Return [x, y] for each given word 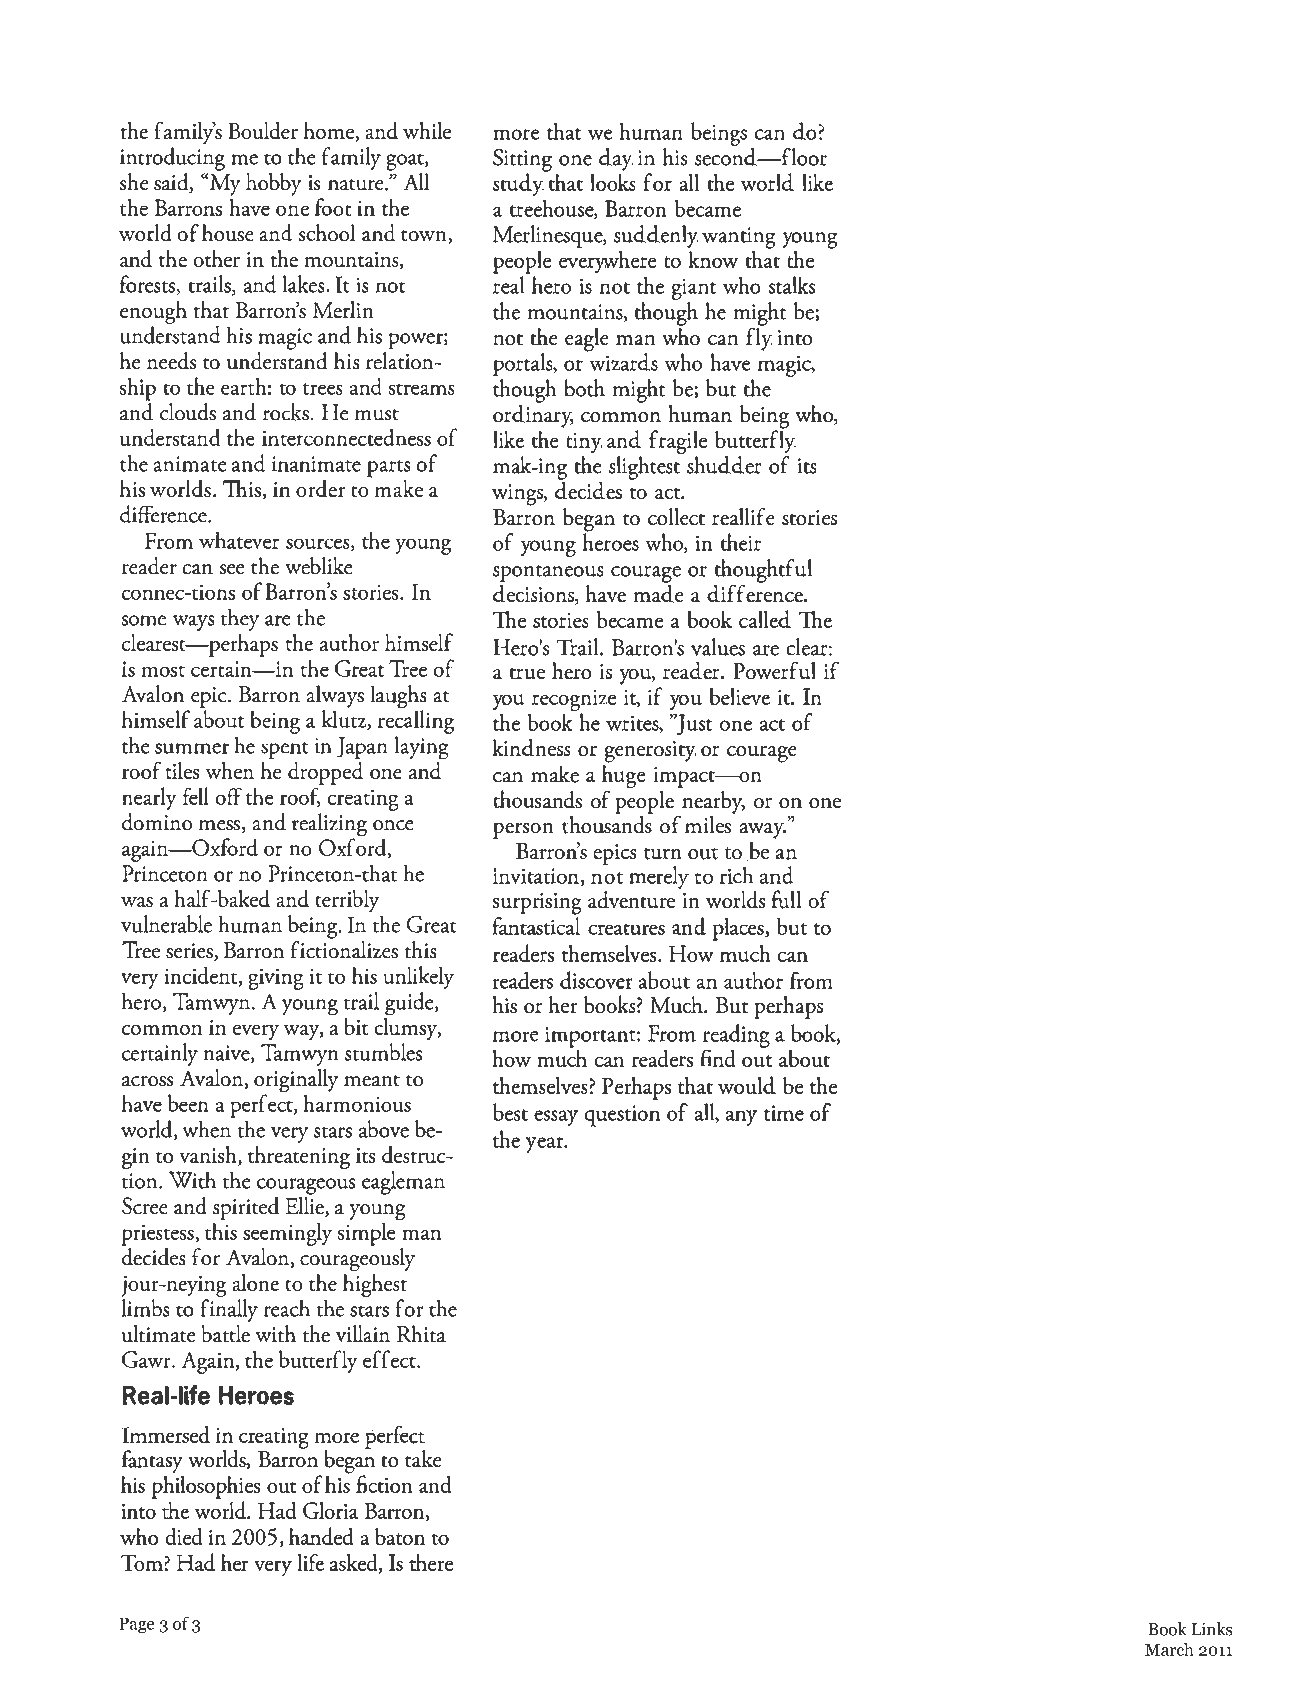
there [431, 1562]
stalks [791, 285]
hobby [274, 184]
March [1169, 1649]
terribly [347, 901]
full [786, 899]
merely [659, 878]
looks [613, 182]
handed [321, 1536]
